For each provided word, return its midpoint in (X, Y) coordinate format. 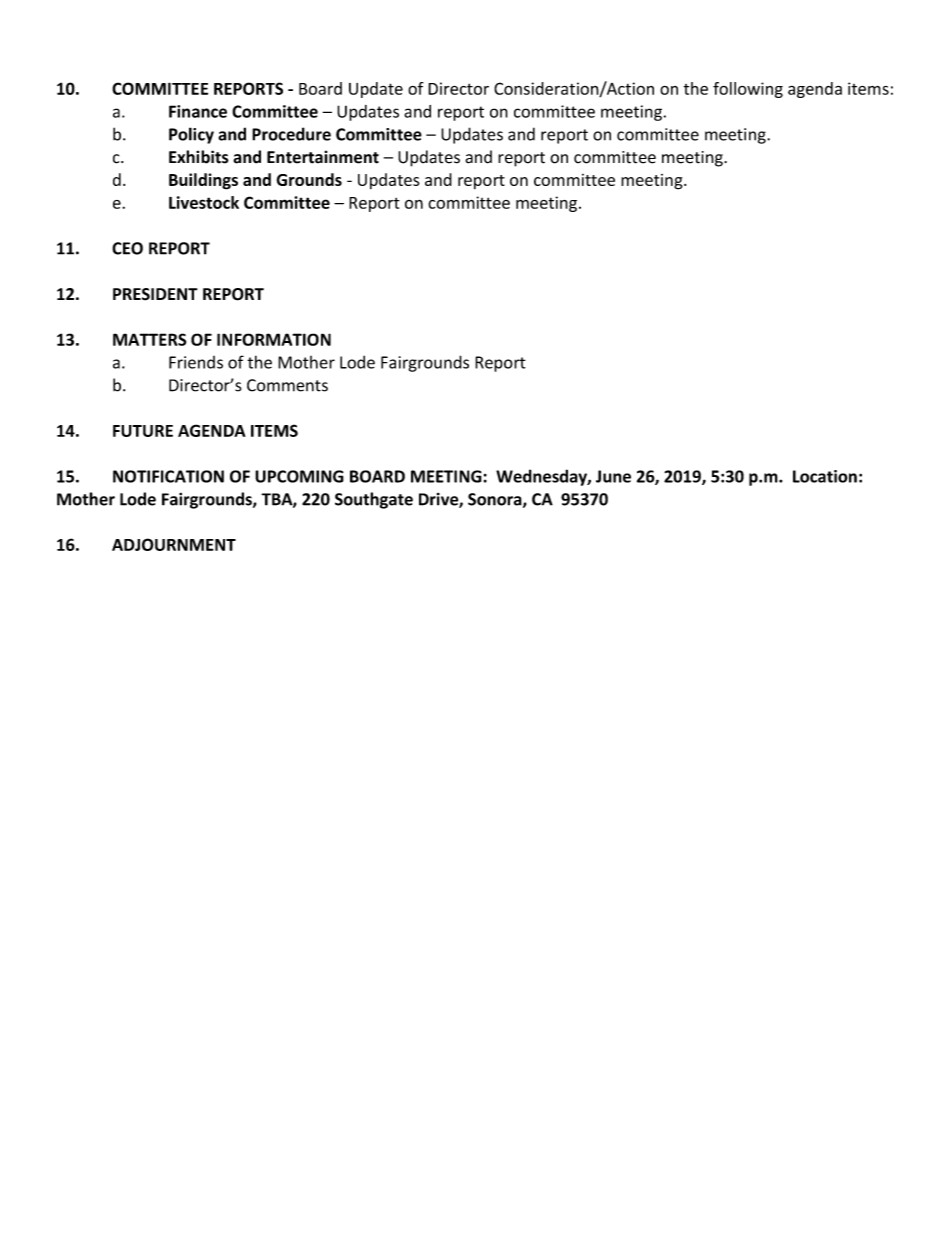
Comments (287, 385)
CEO (127, 248)
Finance (198, 111)
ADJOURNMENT (174, 544)
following (748, 90)
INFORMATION (274, 339)
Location (825, 476)
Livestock (204, 202)
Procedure (291, 134)
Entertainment (323, 157)
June (613, 476)
